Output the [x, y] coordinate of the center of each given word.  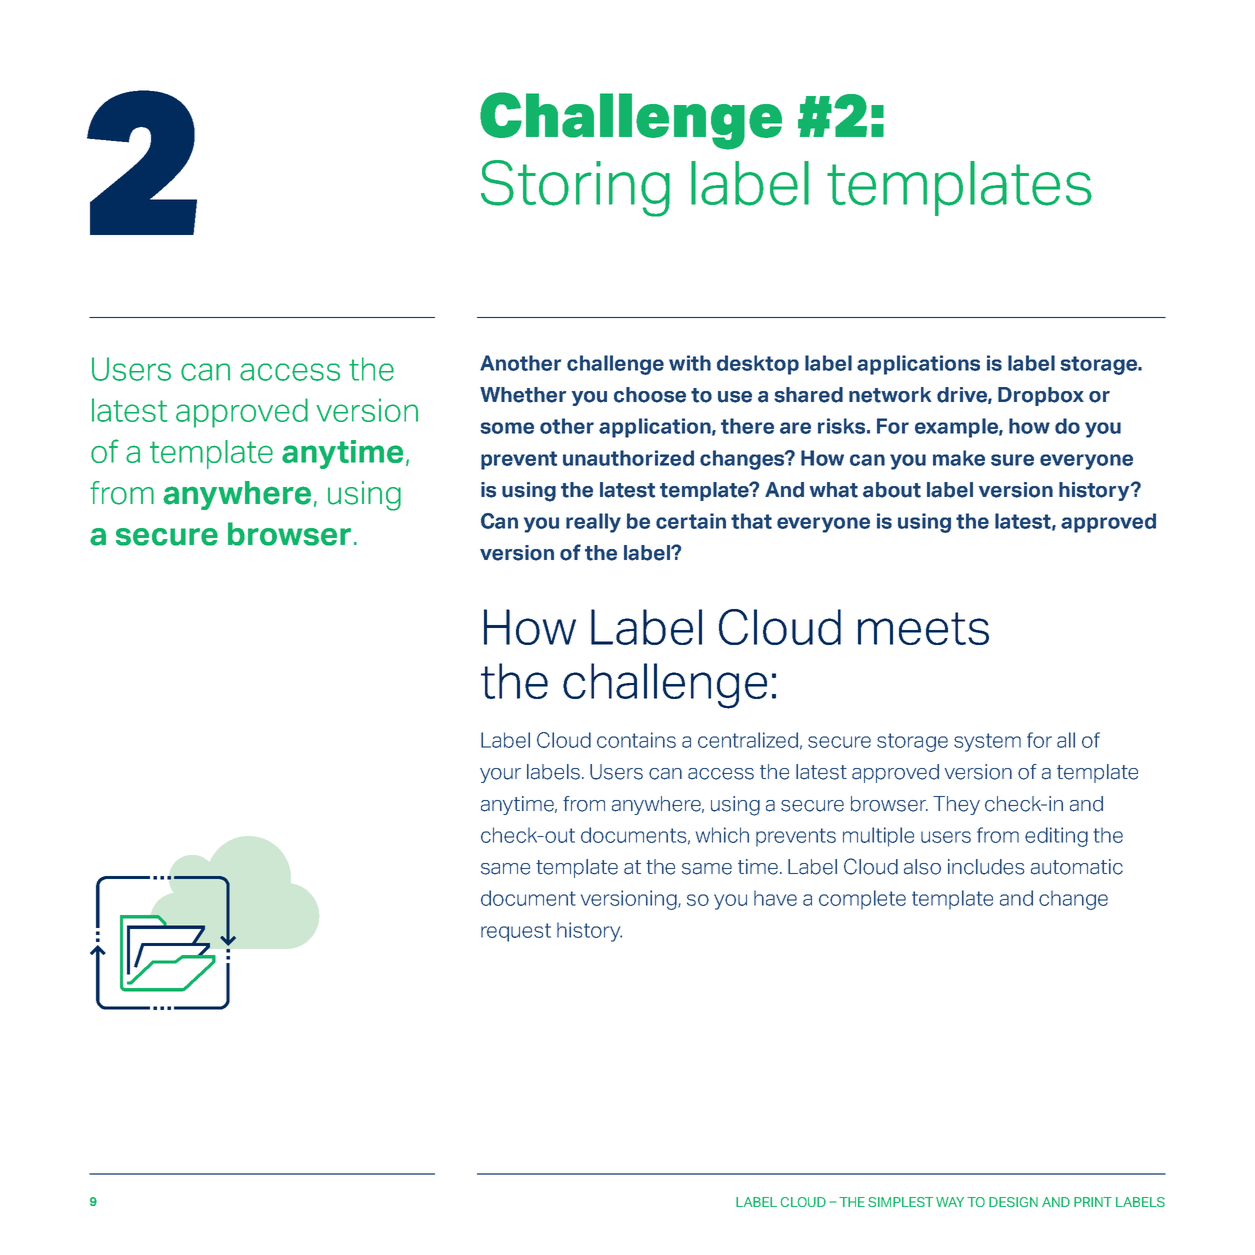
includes [986, 867]
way [950, 1202]
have [775, 898]
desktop [758, 365]
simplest [900, 1202]
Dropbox [1041, 396]
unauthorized [628, 458]
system [987, 742]
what [834, 490]
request [516, 932]
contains [636, 740]
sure [1012, 460]
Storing [575, 188]
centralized [748, 740]
